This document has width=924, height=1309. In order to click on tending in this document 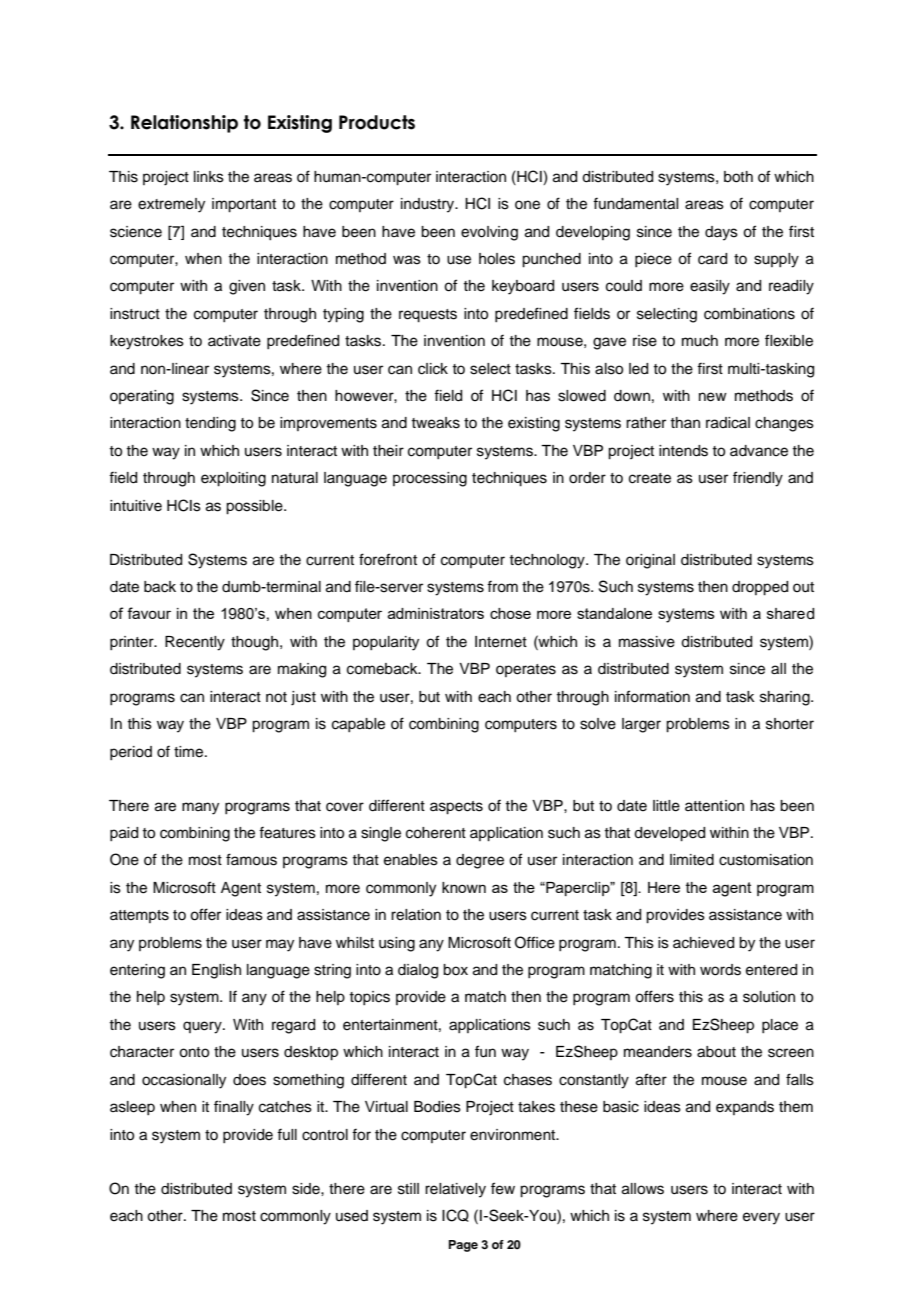, I will do `click(210, 424)`.
